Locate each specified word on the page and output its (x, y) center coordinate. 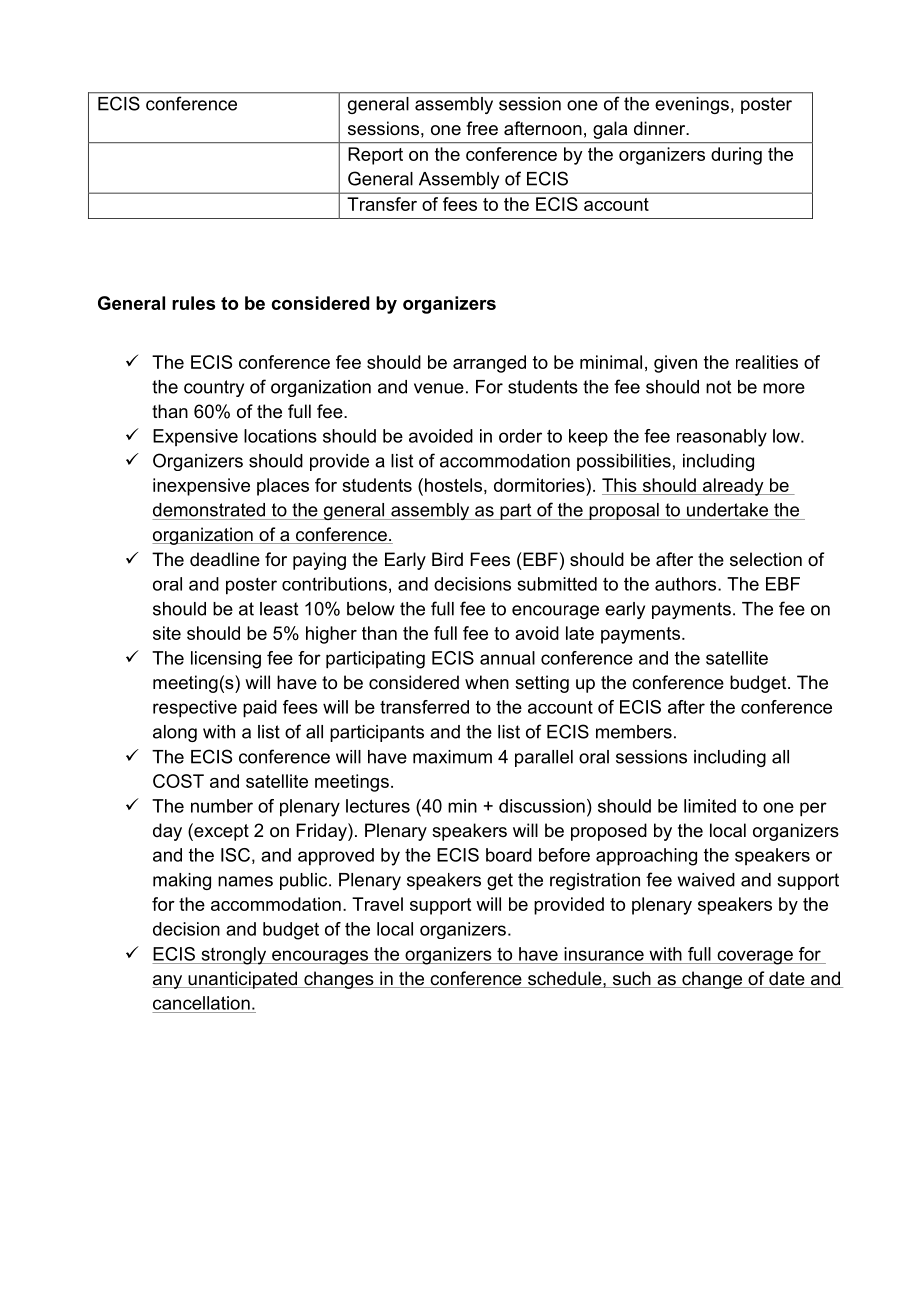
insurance (604, 954)
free (482, 128)
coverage (755, 957)
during (736, 156)
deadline (225, 559)
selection (766, 559)
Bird (447, 559)
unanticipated (243, 980)
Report (375, 156)
